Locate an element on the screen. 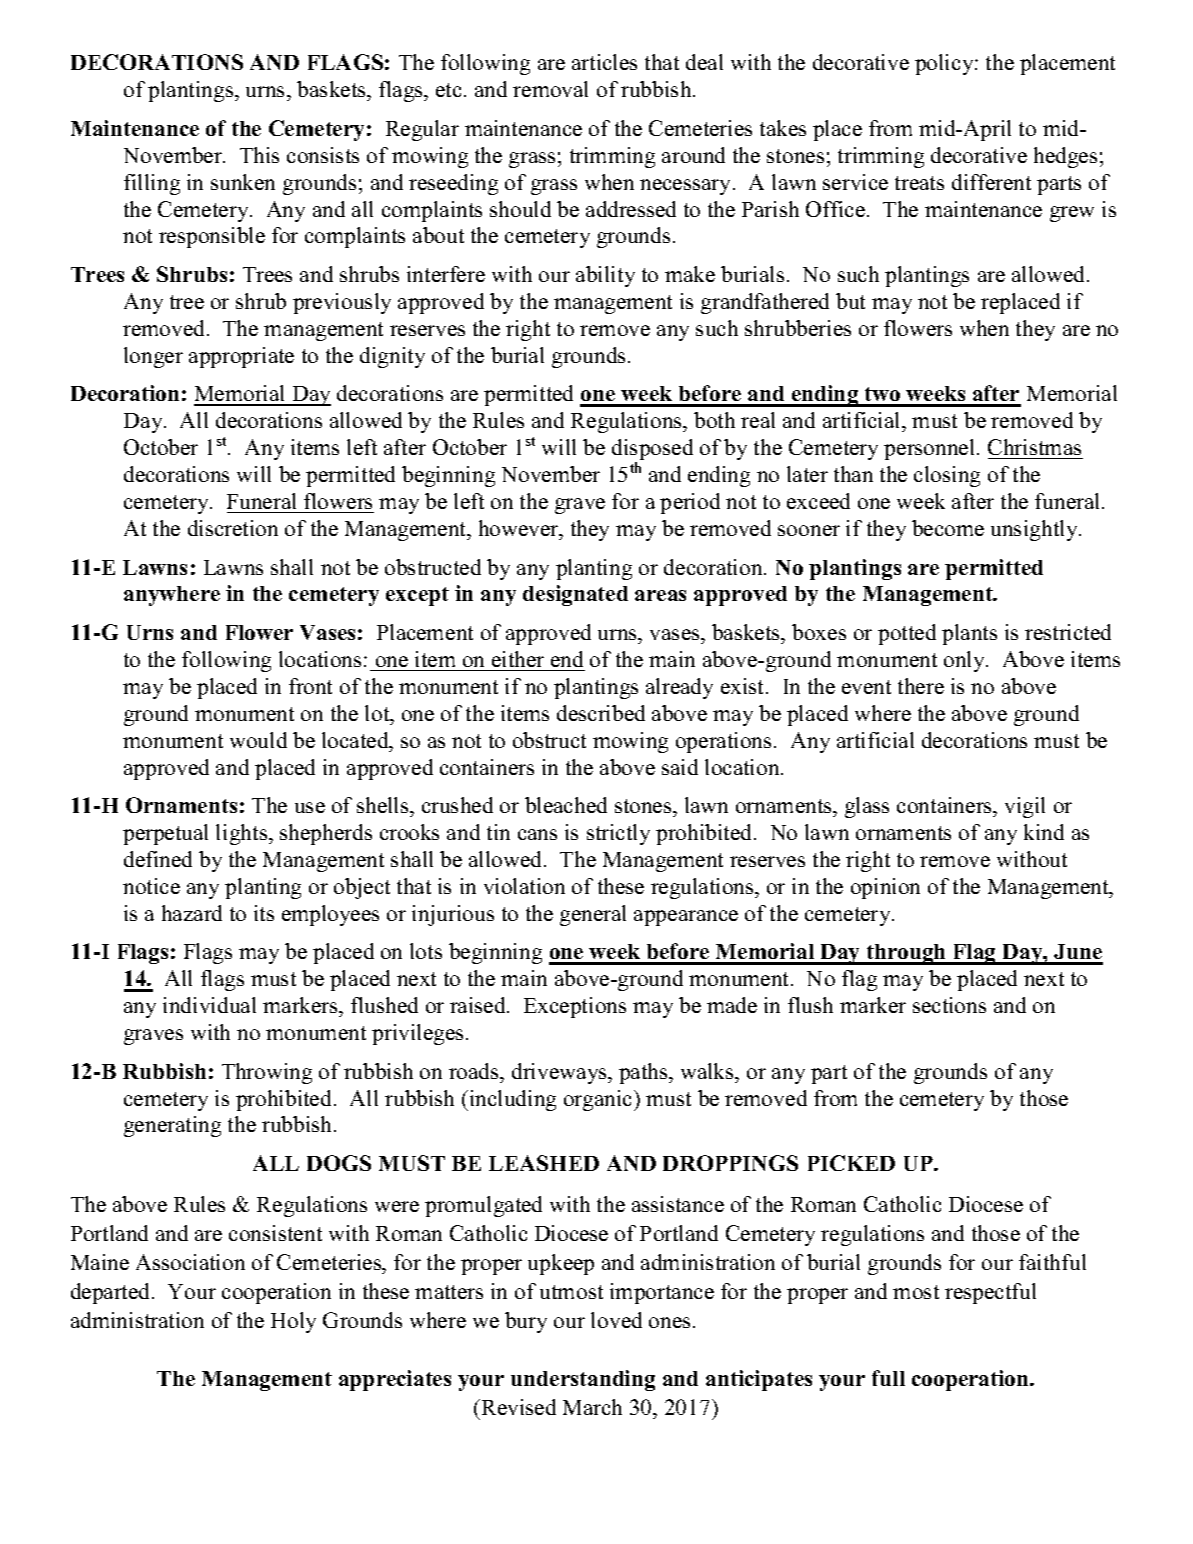 The image size is (1193, 1544). articles is located at coordinates (604, 62).
